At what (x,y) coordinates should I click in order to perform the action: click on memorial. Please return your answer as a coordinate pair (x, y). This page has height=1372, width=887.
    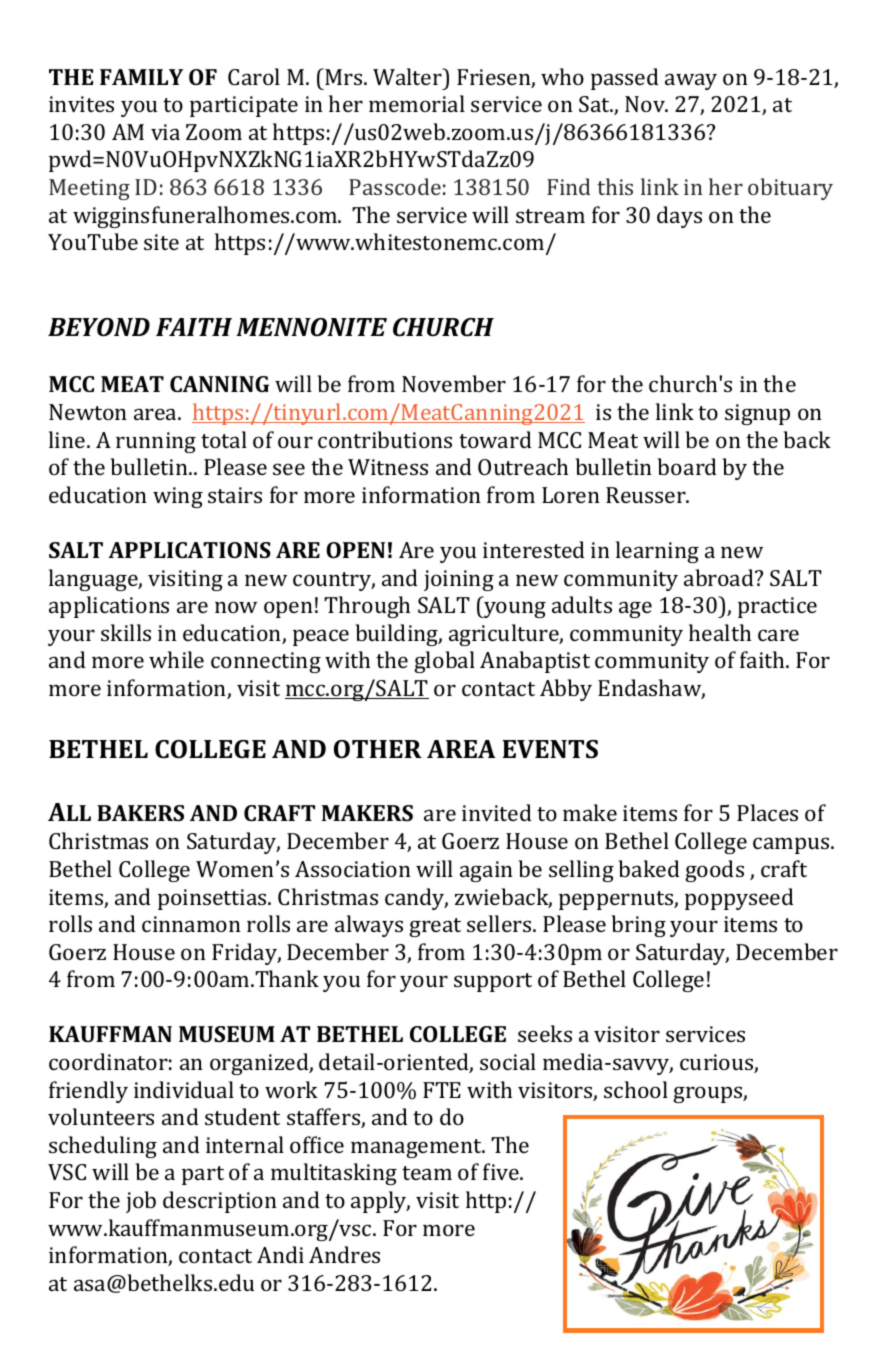
    Looking at the image, I should click on (417, 103).
